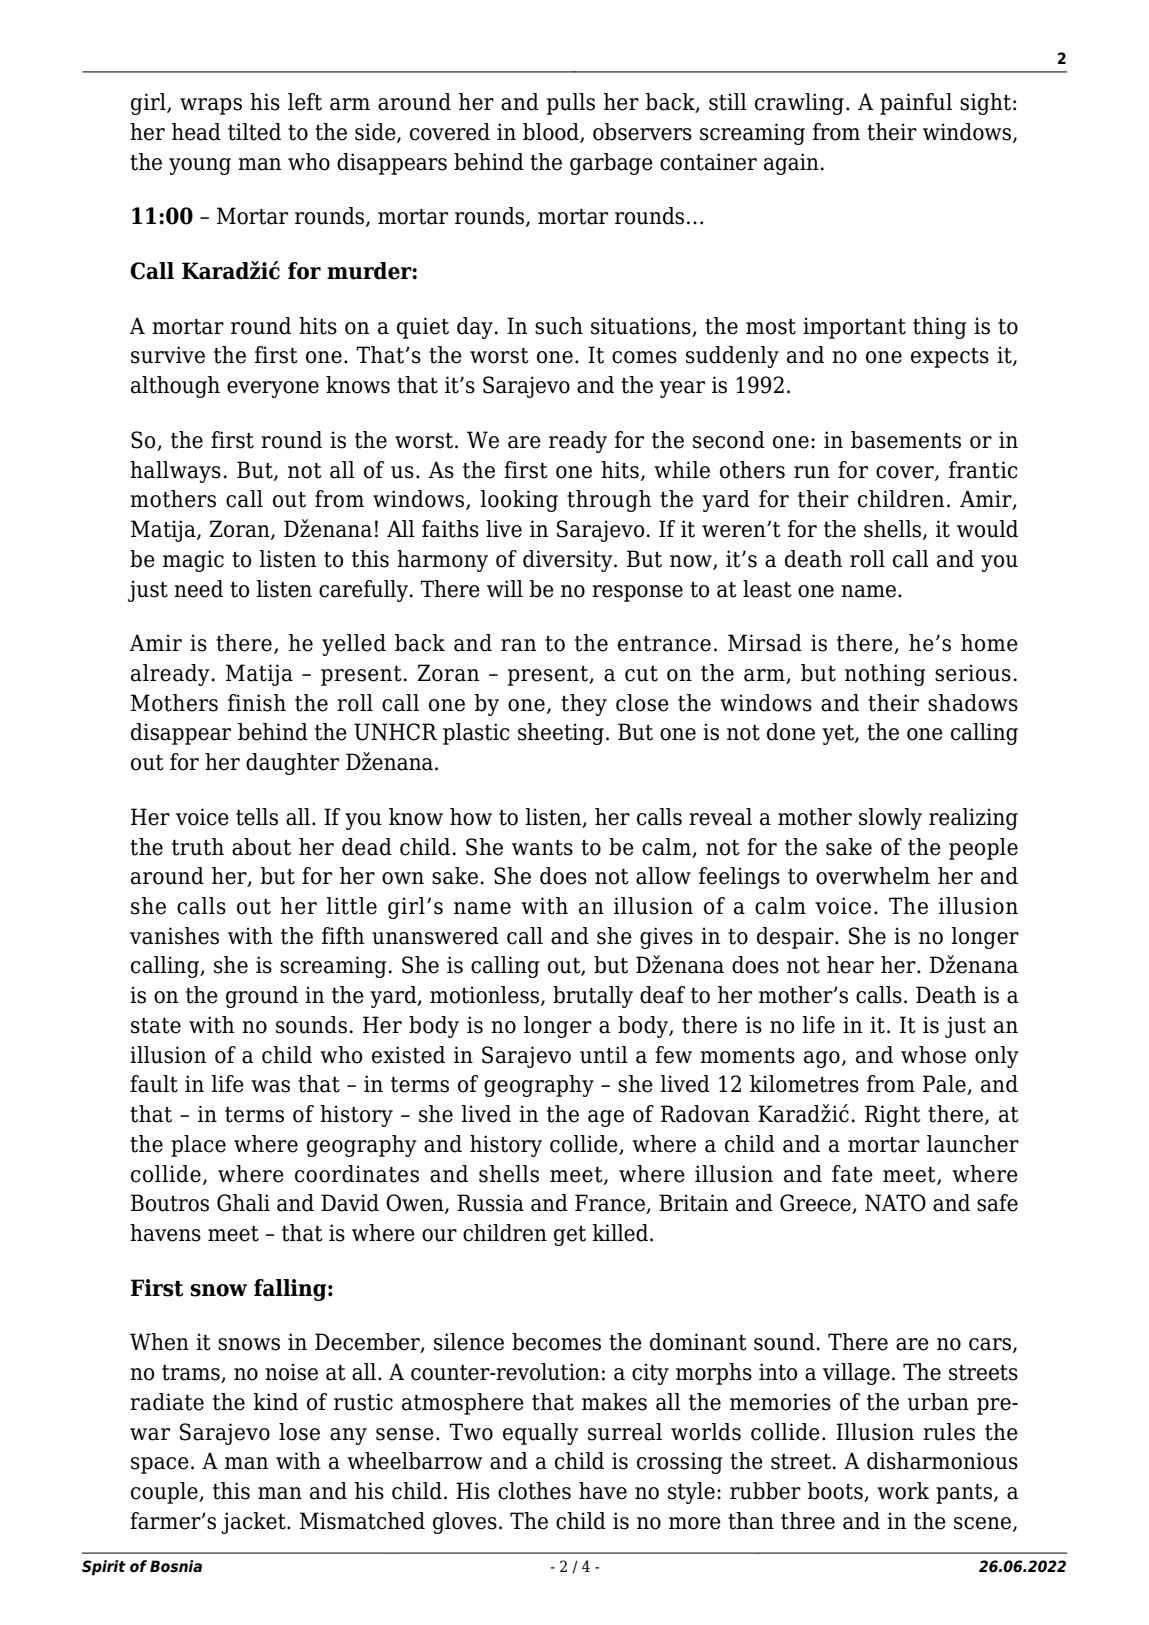 The width and height of the screenshot is (1149, 1625). Describe the element at coordinates (542, 848) in the screenshot. I see `wants` at that location.
